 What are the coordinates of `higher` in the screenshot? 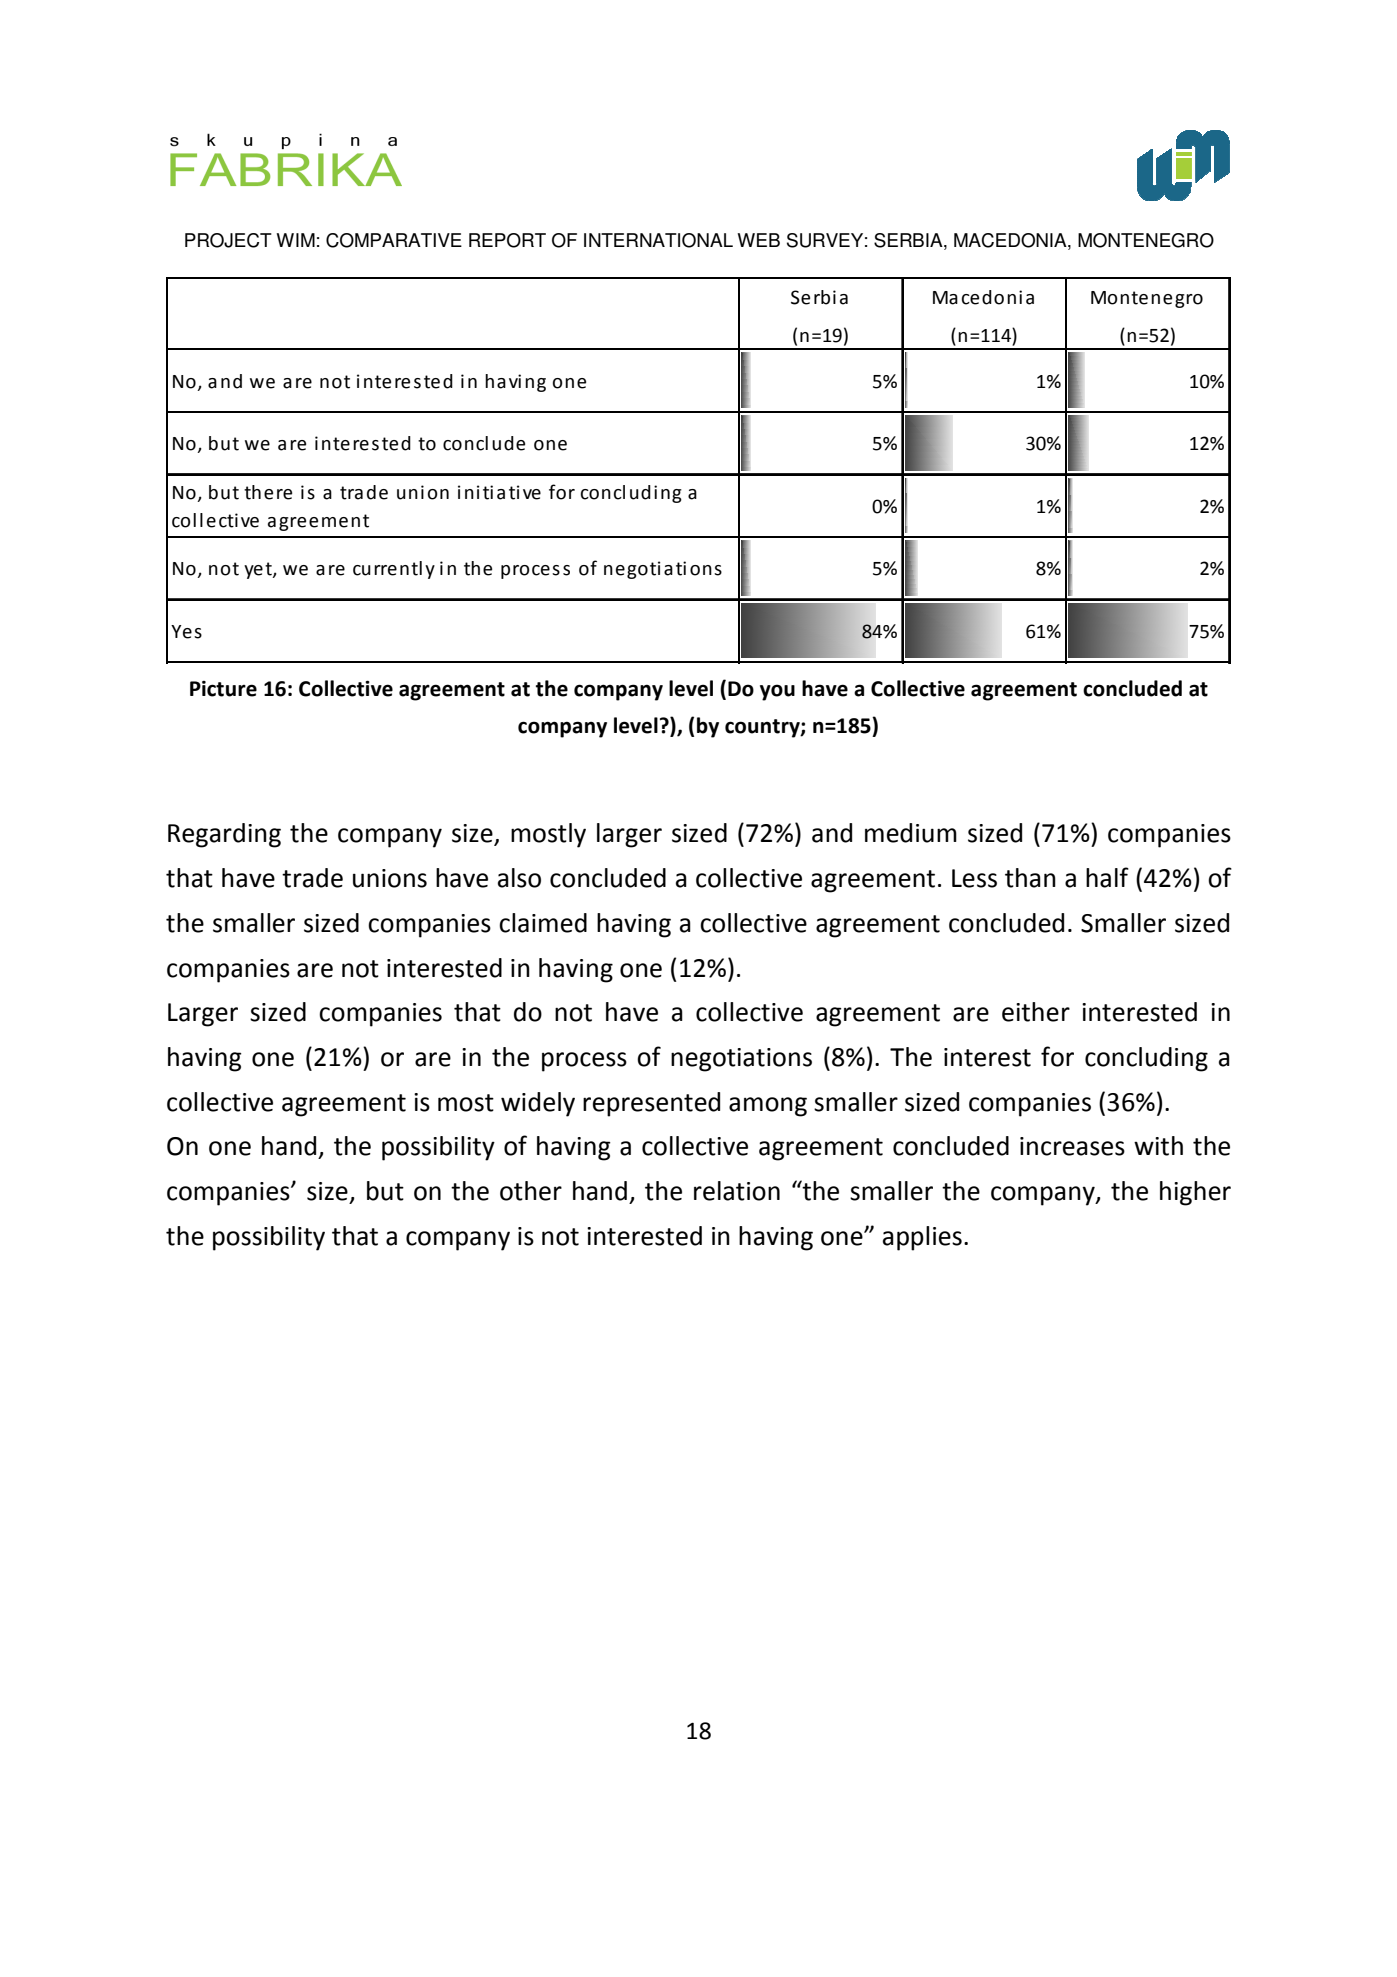 It's located at (1195, 1193).
